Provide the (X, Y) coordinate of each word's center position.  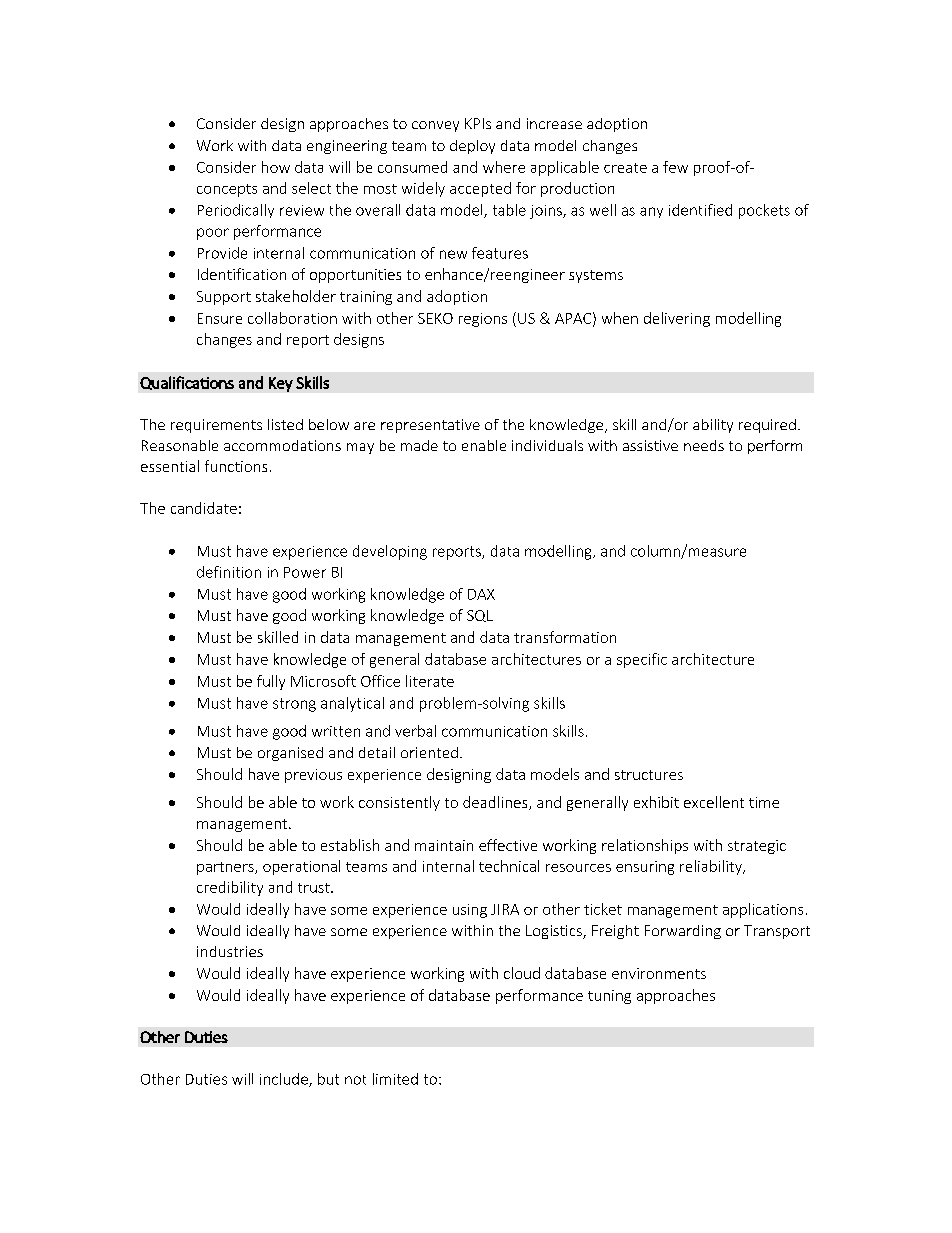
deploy (472, 147)
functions (236, 466)
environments (659, 973)
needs (704, 445)
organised (290, 754)
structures (649, 775)
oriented (429, 752)
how (276, 167)
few (675, 167)
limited (395, 1079)
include (285, 1080)
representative (430, 426)
